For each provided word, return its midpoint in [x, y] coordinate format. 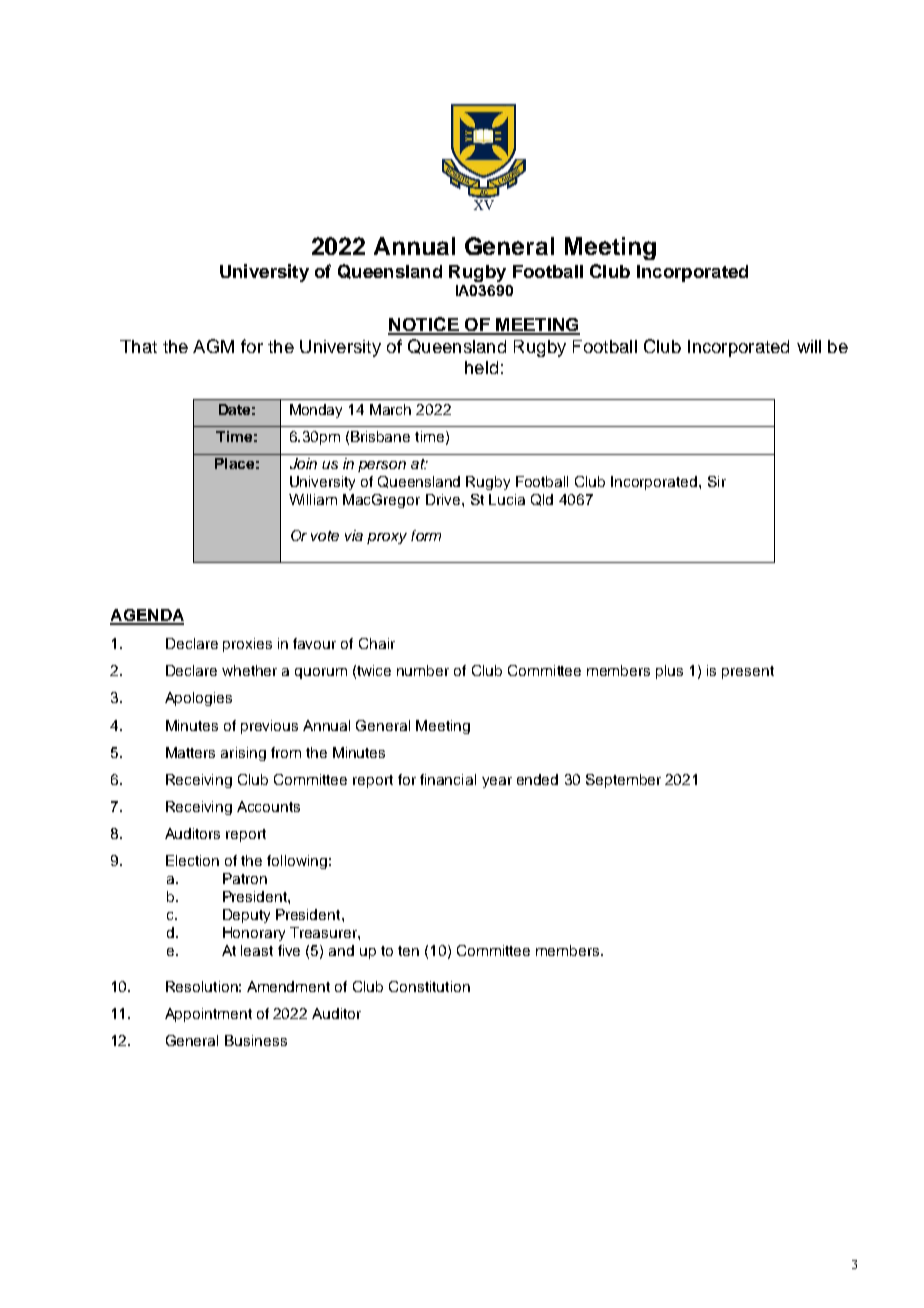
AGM [213, 346]
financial [448, 779]
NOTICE [424, 325]
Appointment [208, 1015]
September [623, 781]
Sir [717, 481]
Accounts [268, 806]
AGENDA [147, 616]
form [426, 535]
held [481, 367]
